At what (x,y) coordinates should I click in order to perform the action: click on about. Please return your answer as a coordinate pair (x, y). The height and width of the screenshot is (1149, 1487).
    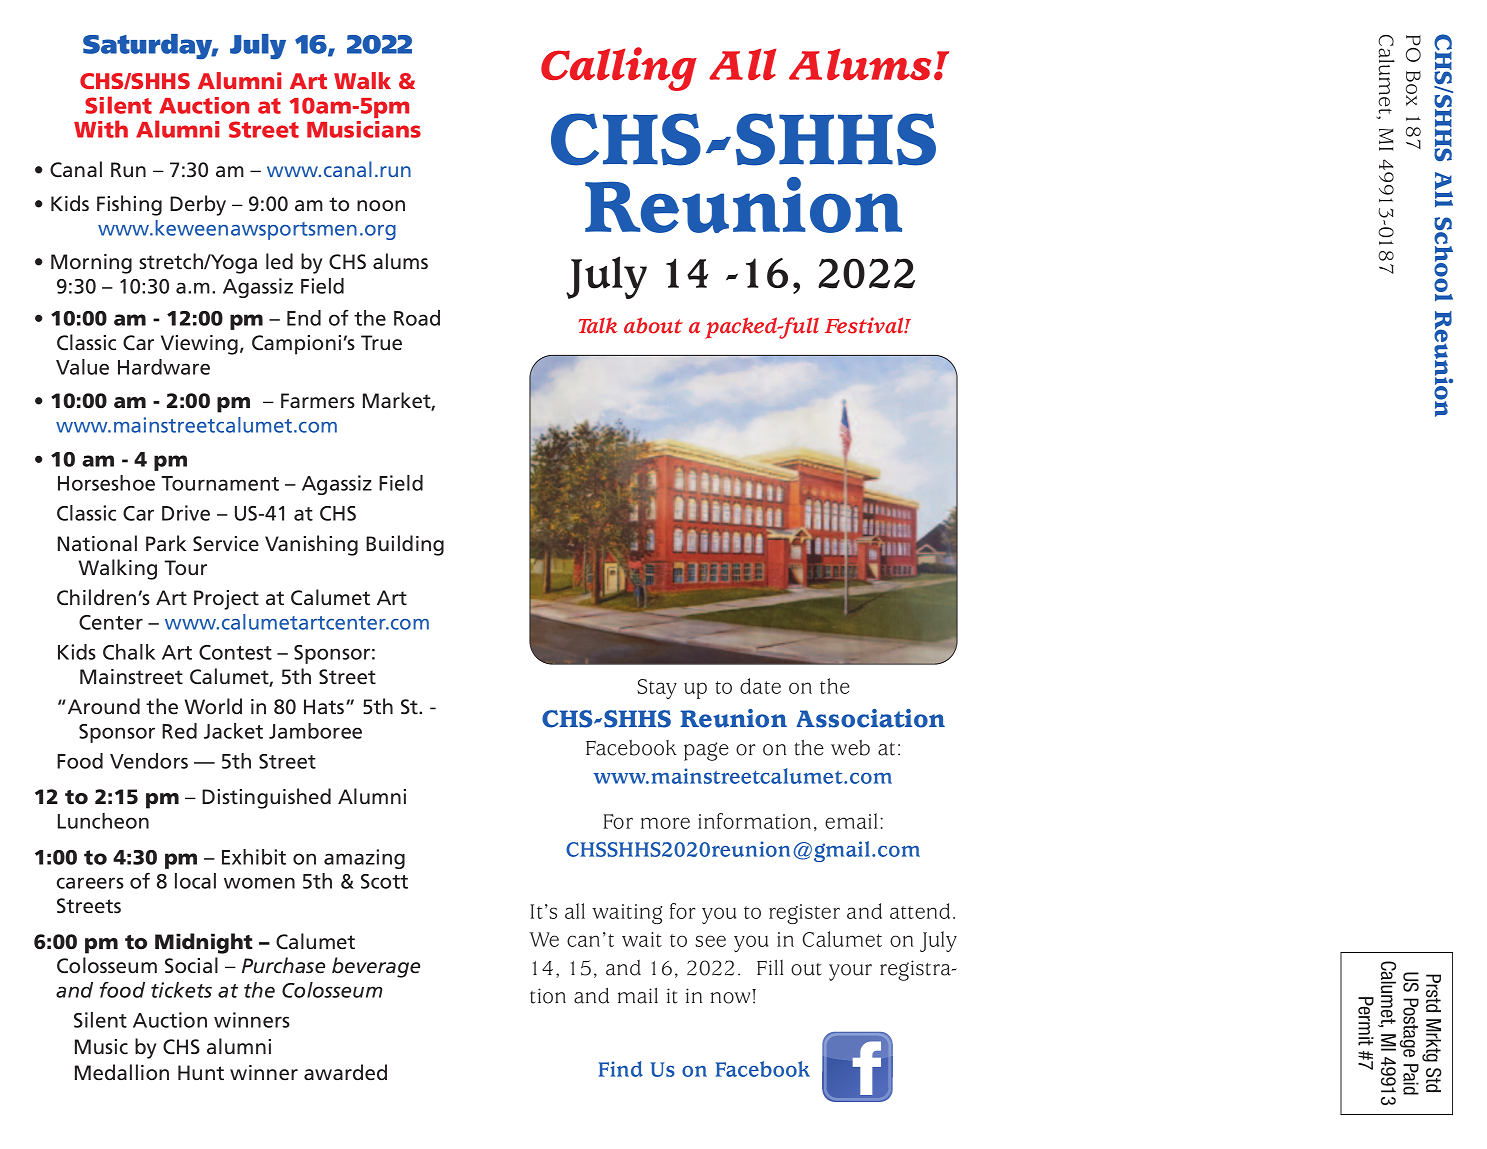
    Looking at the image, I should click on (653, 325).
